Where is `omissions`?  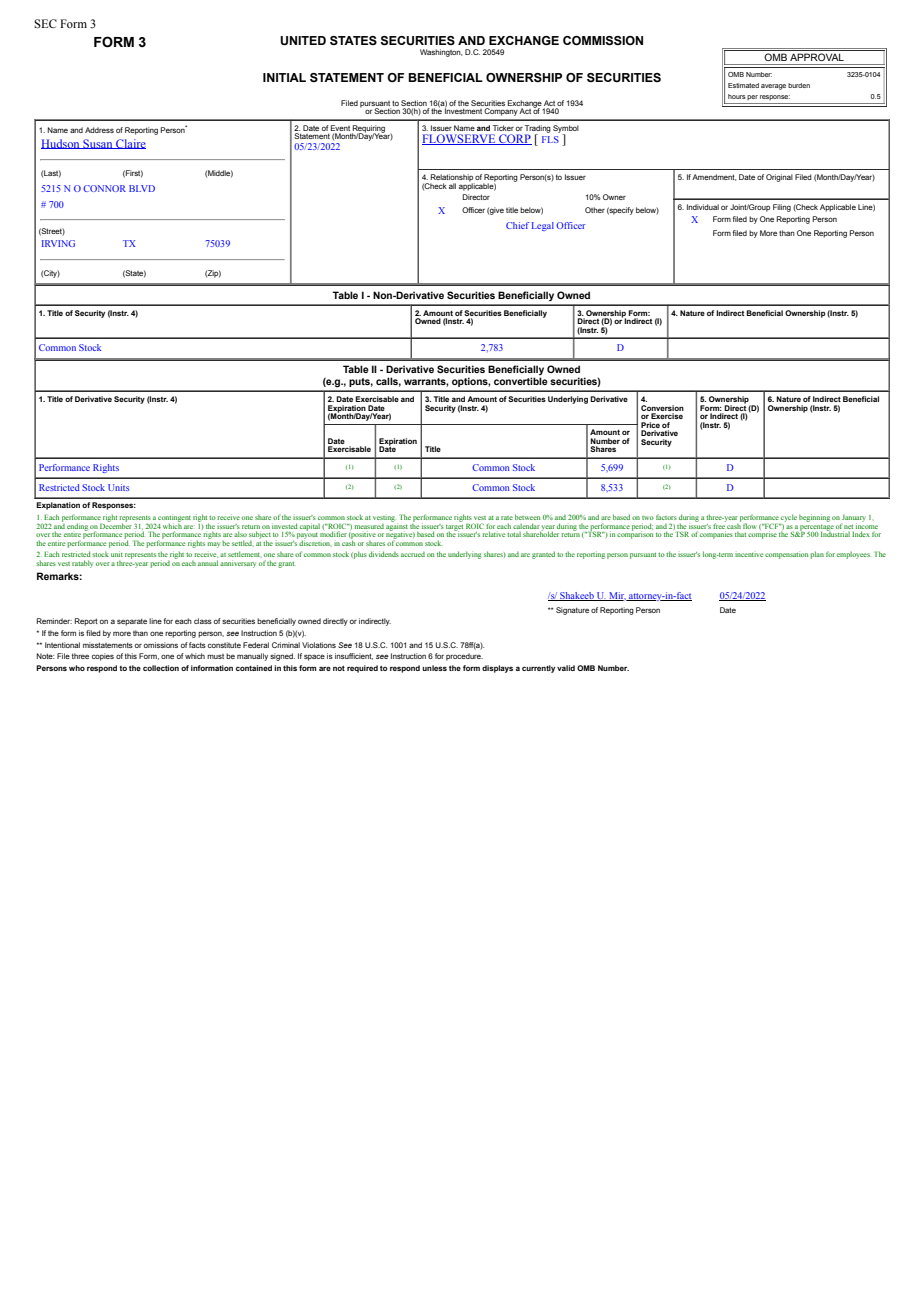 omissions is located at coordinates (161, 645).
